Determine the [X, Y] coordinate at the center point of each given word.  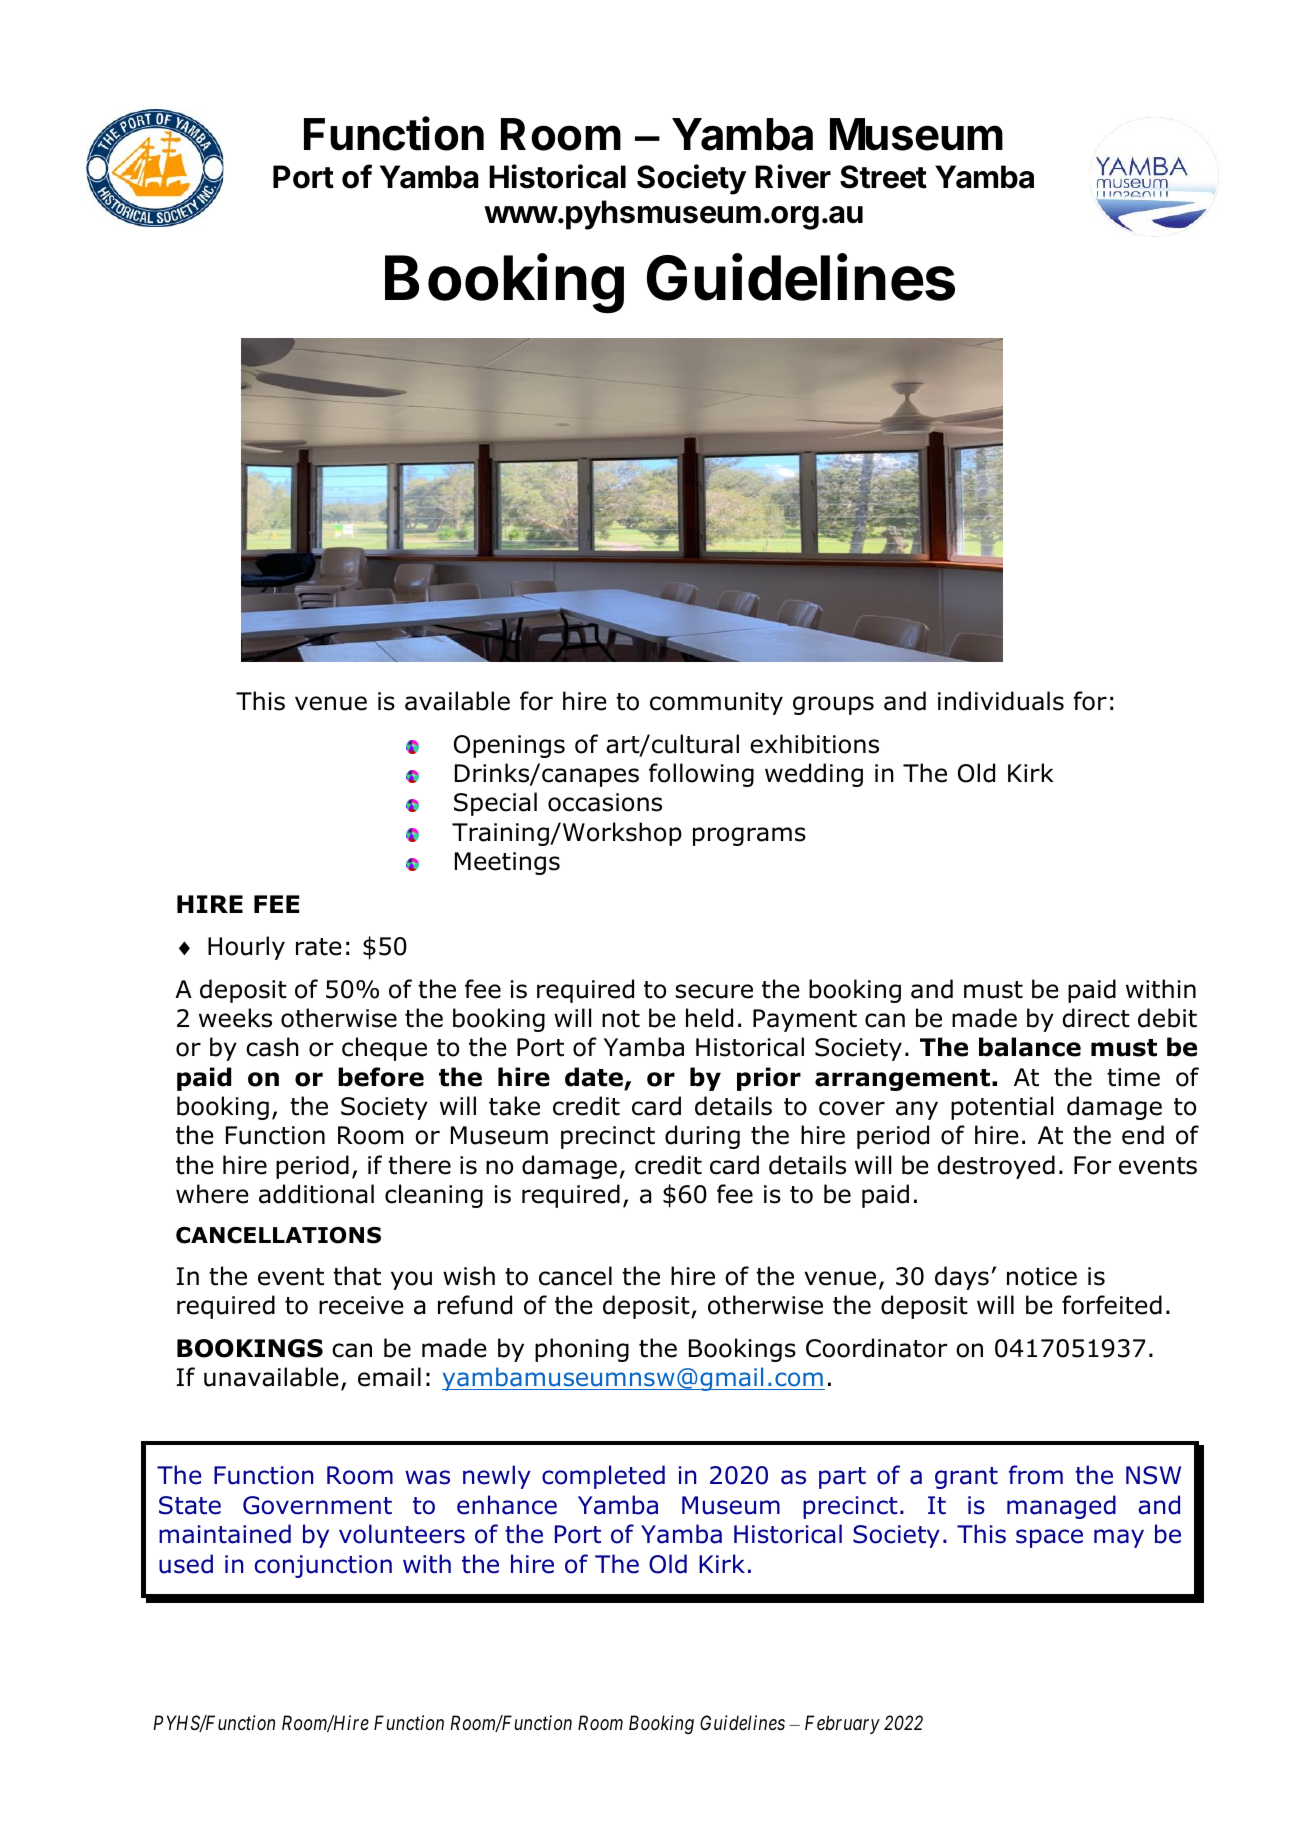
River [793, 176]
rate [319, 947]
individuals [1001, 701]
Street [883, 177]
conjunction [323, 1566]
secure [714, 991]
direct [1096, 1018]
